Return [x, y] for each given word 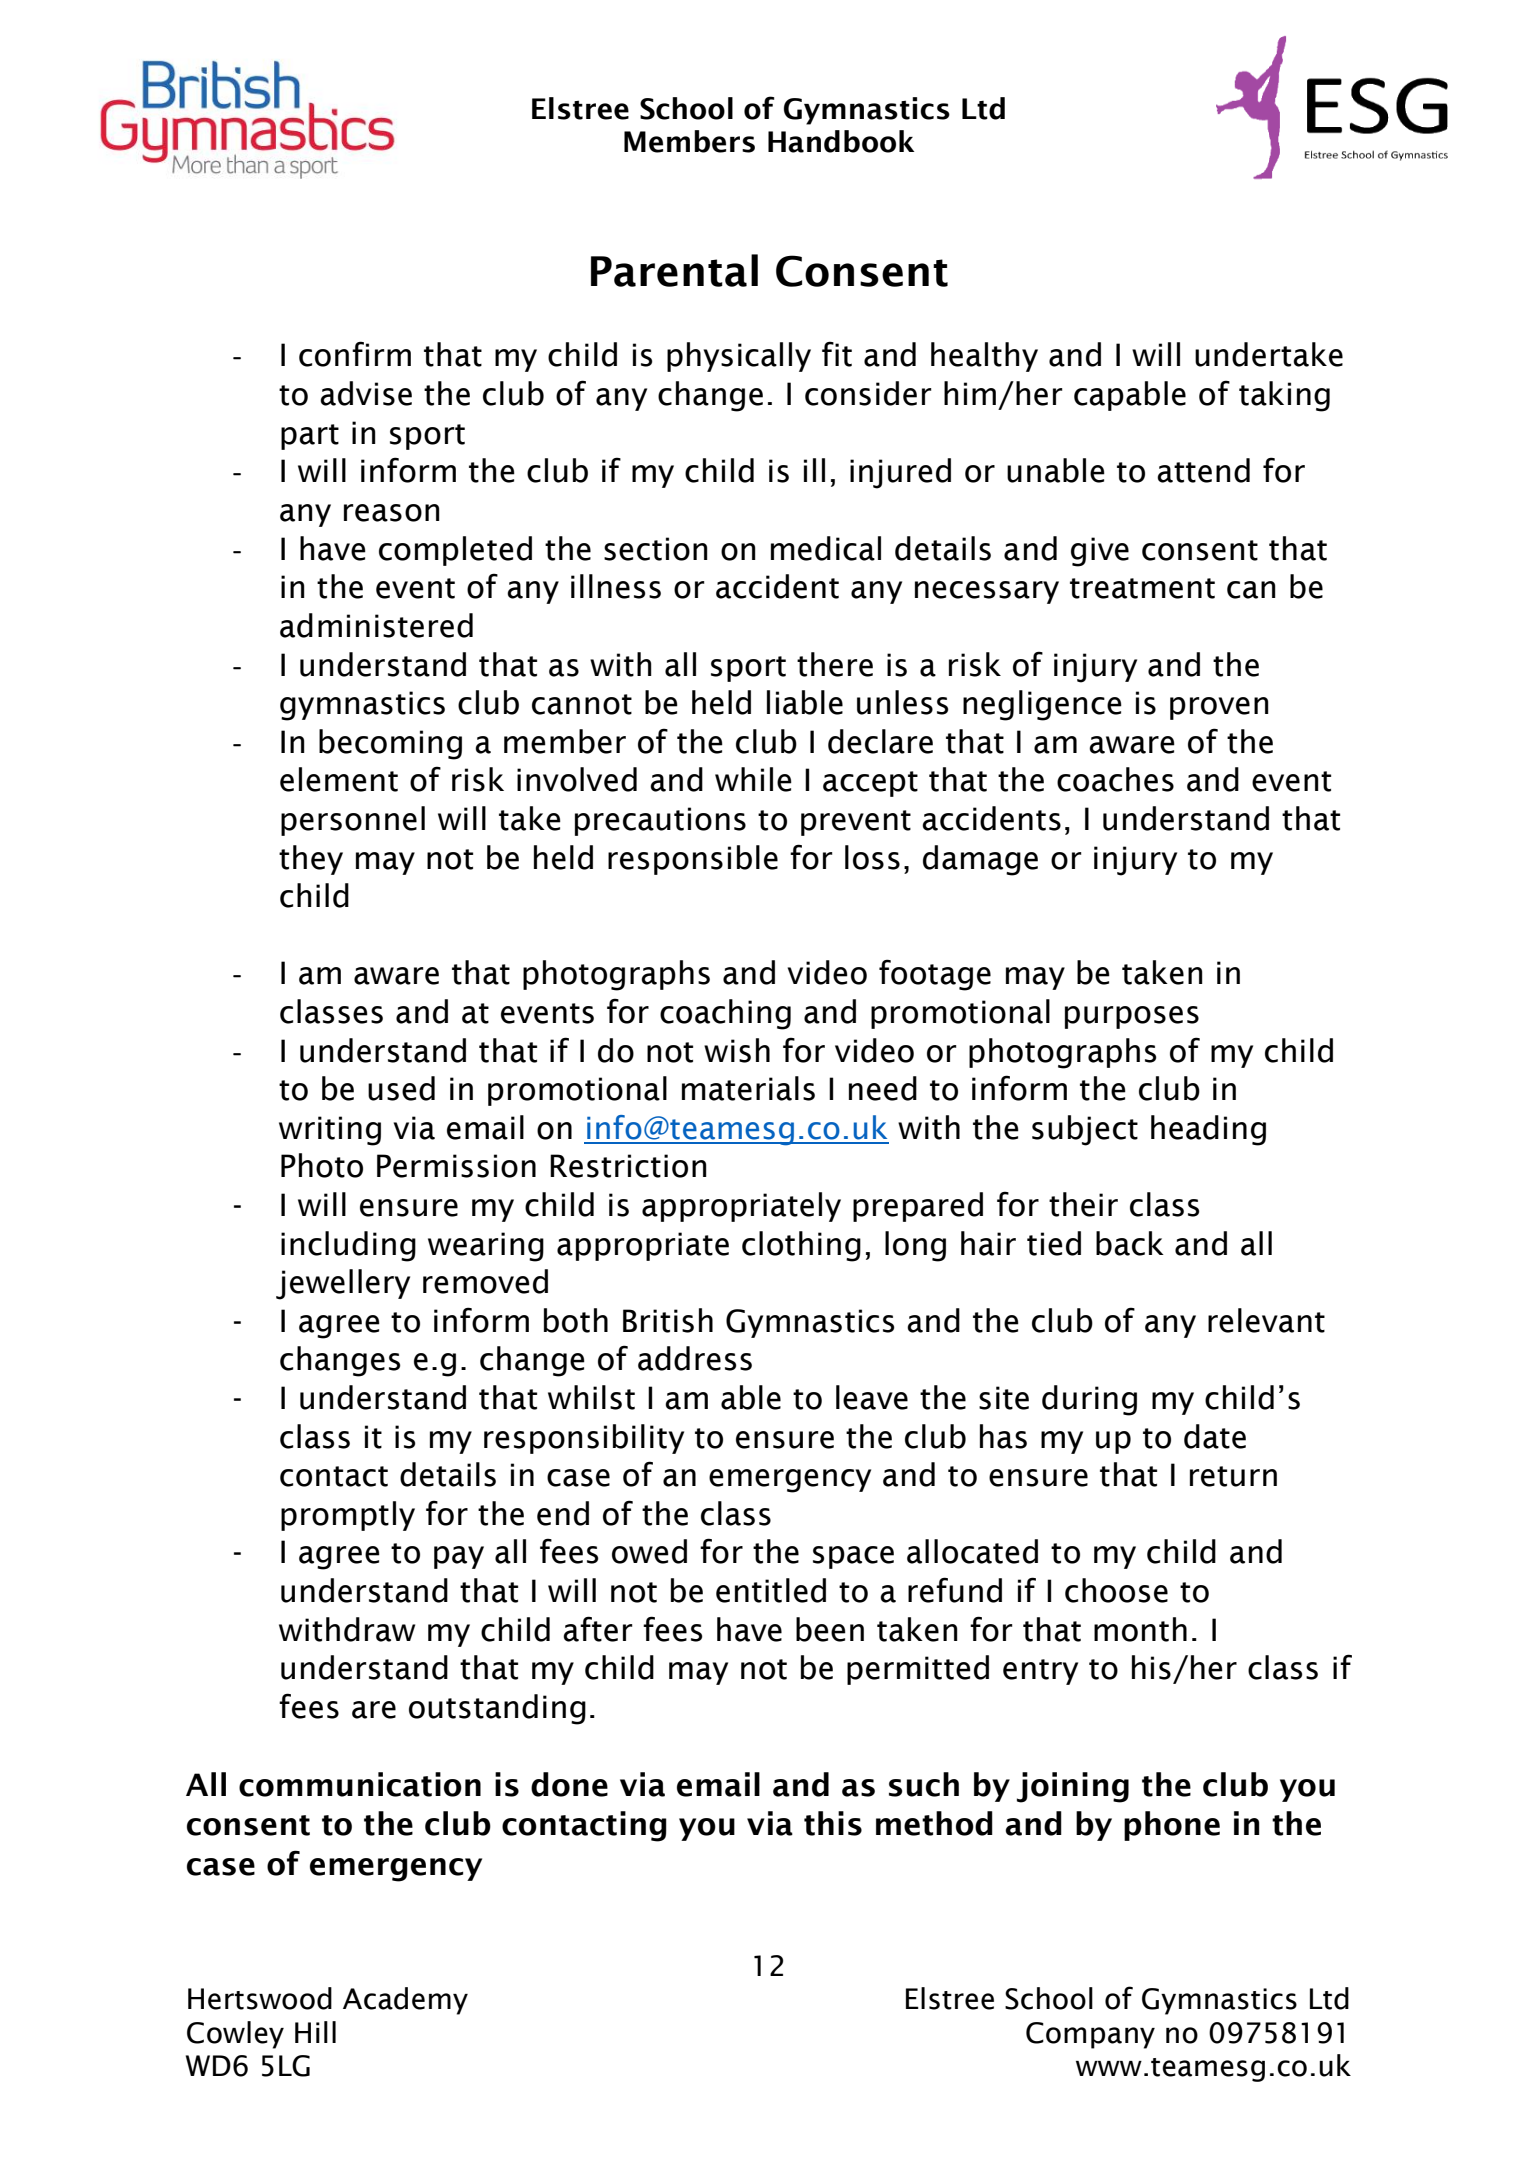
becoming [390, 744]
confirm [355, 354]
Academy [405, 2001]
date [1215, 1436]
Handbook [841, 141]
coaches [1115, 779]
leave [872, 1397]
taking [1284, 396]
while [753, 779]
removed [485, 1281]
